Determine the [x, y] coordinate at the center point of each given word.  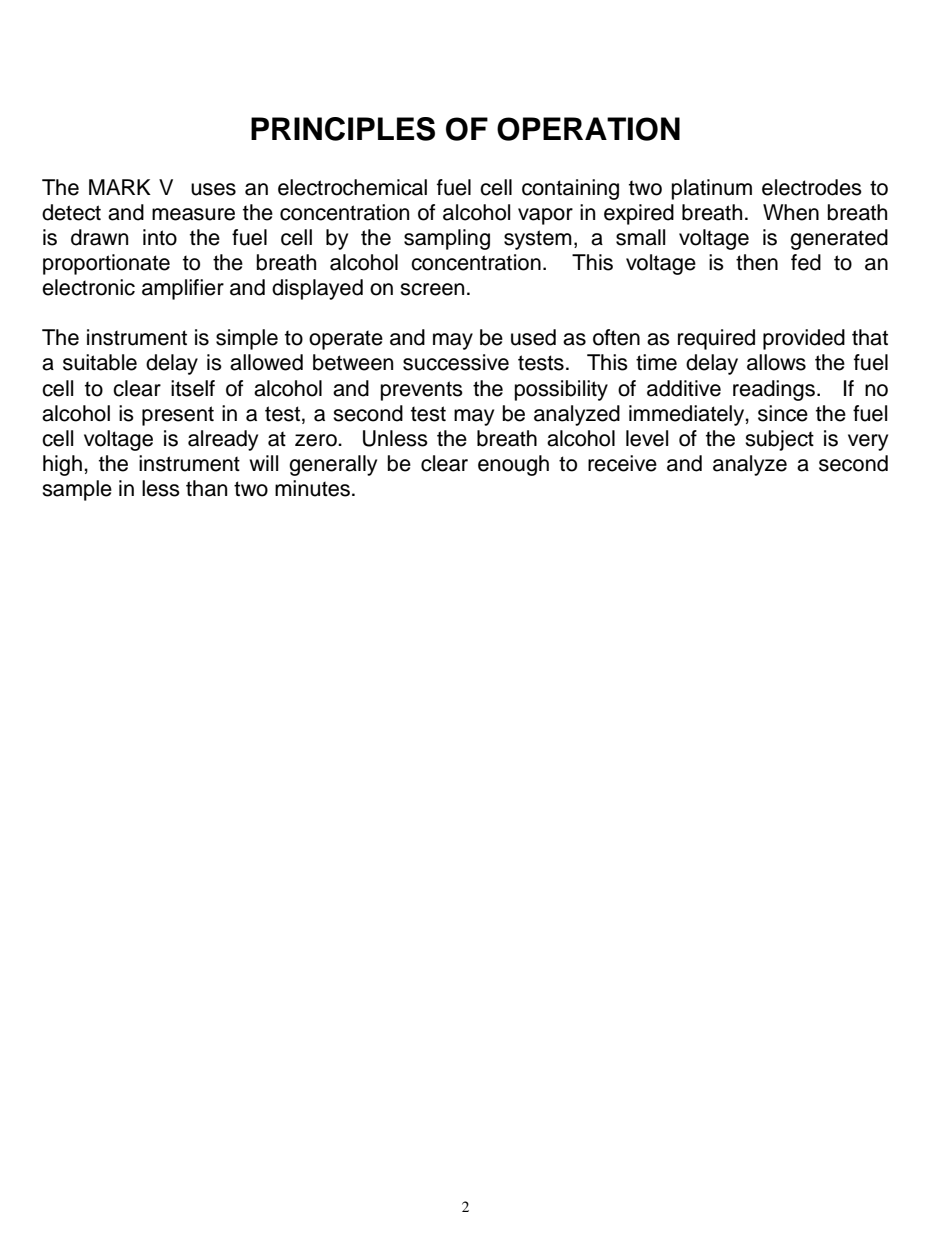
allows [776, 362]
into [160, 237]
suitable [100, 362]
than [206, 488]
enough [513, 465]
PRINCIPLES [343, 129]
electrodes [812, 187]
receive [622, 463]
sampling [447, 239]
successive [456, 362]
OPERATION [588, 129]
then [757, 262]
